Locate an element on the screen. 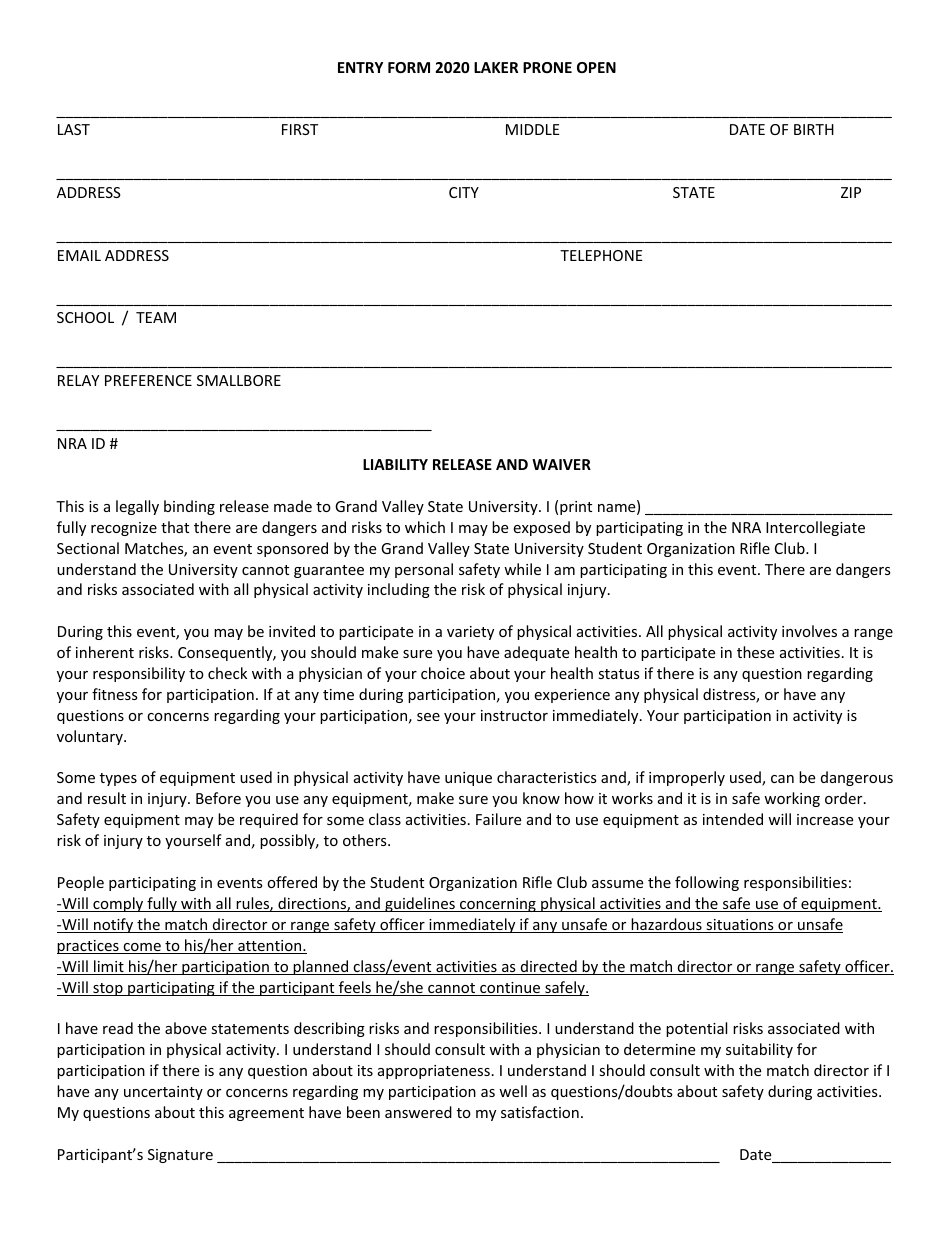 The image size is (952, 1233). BIRTH is located at coordinates (814, 129).
